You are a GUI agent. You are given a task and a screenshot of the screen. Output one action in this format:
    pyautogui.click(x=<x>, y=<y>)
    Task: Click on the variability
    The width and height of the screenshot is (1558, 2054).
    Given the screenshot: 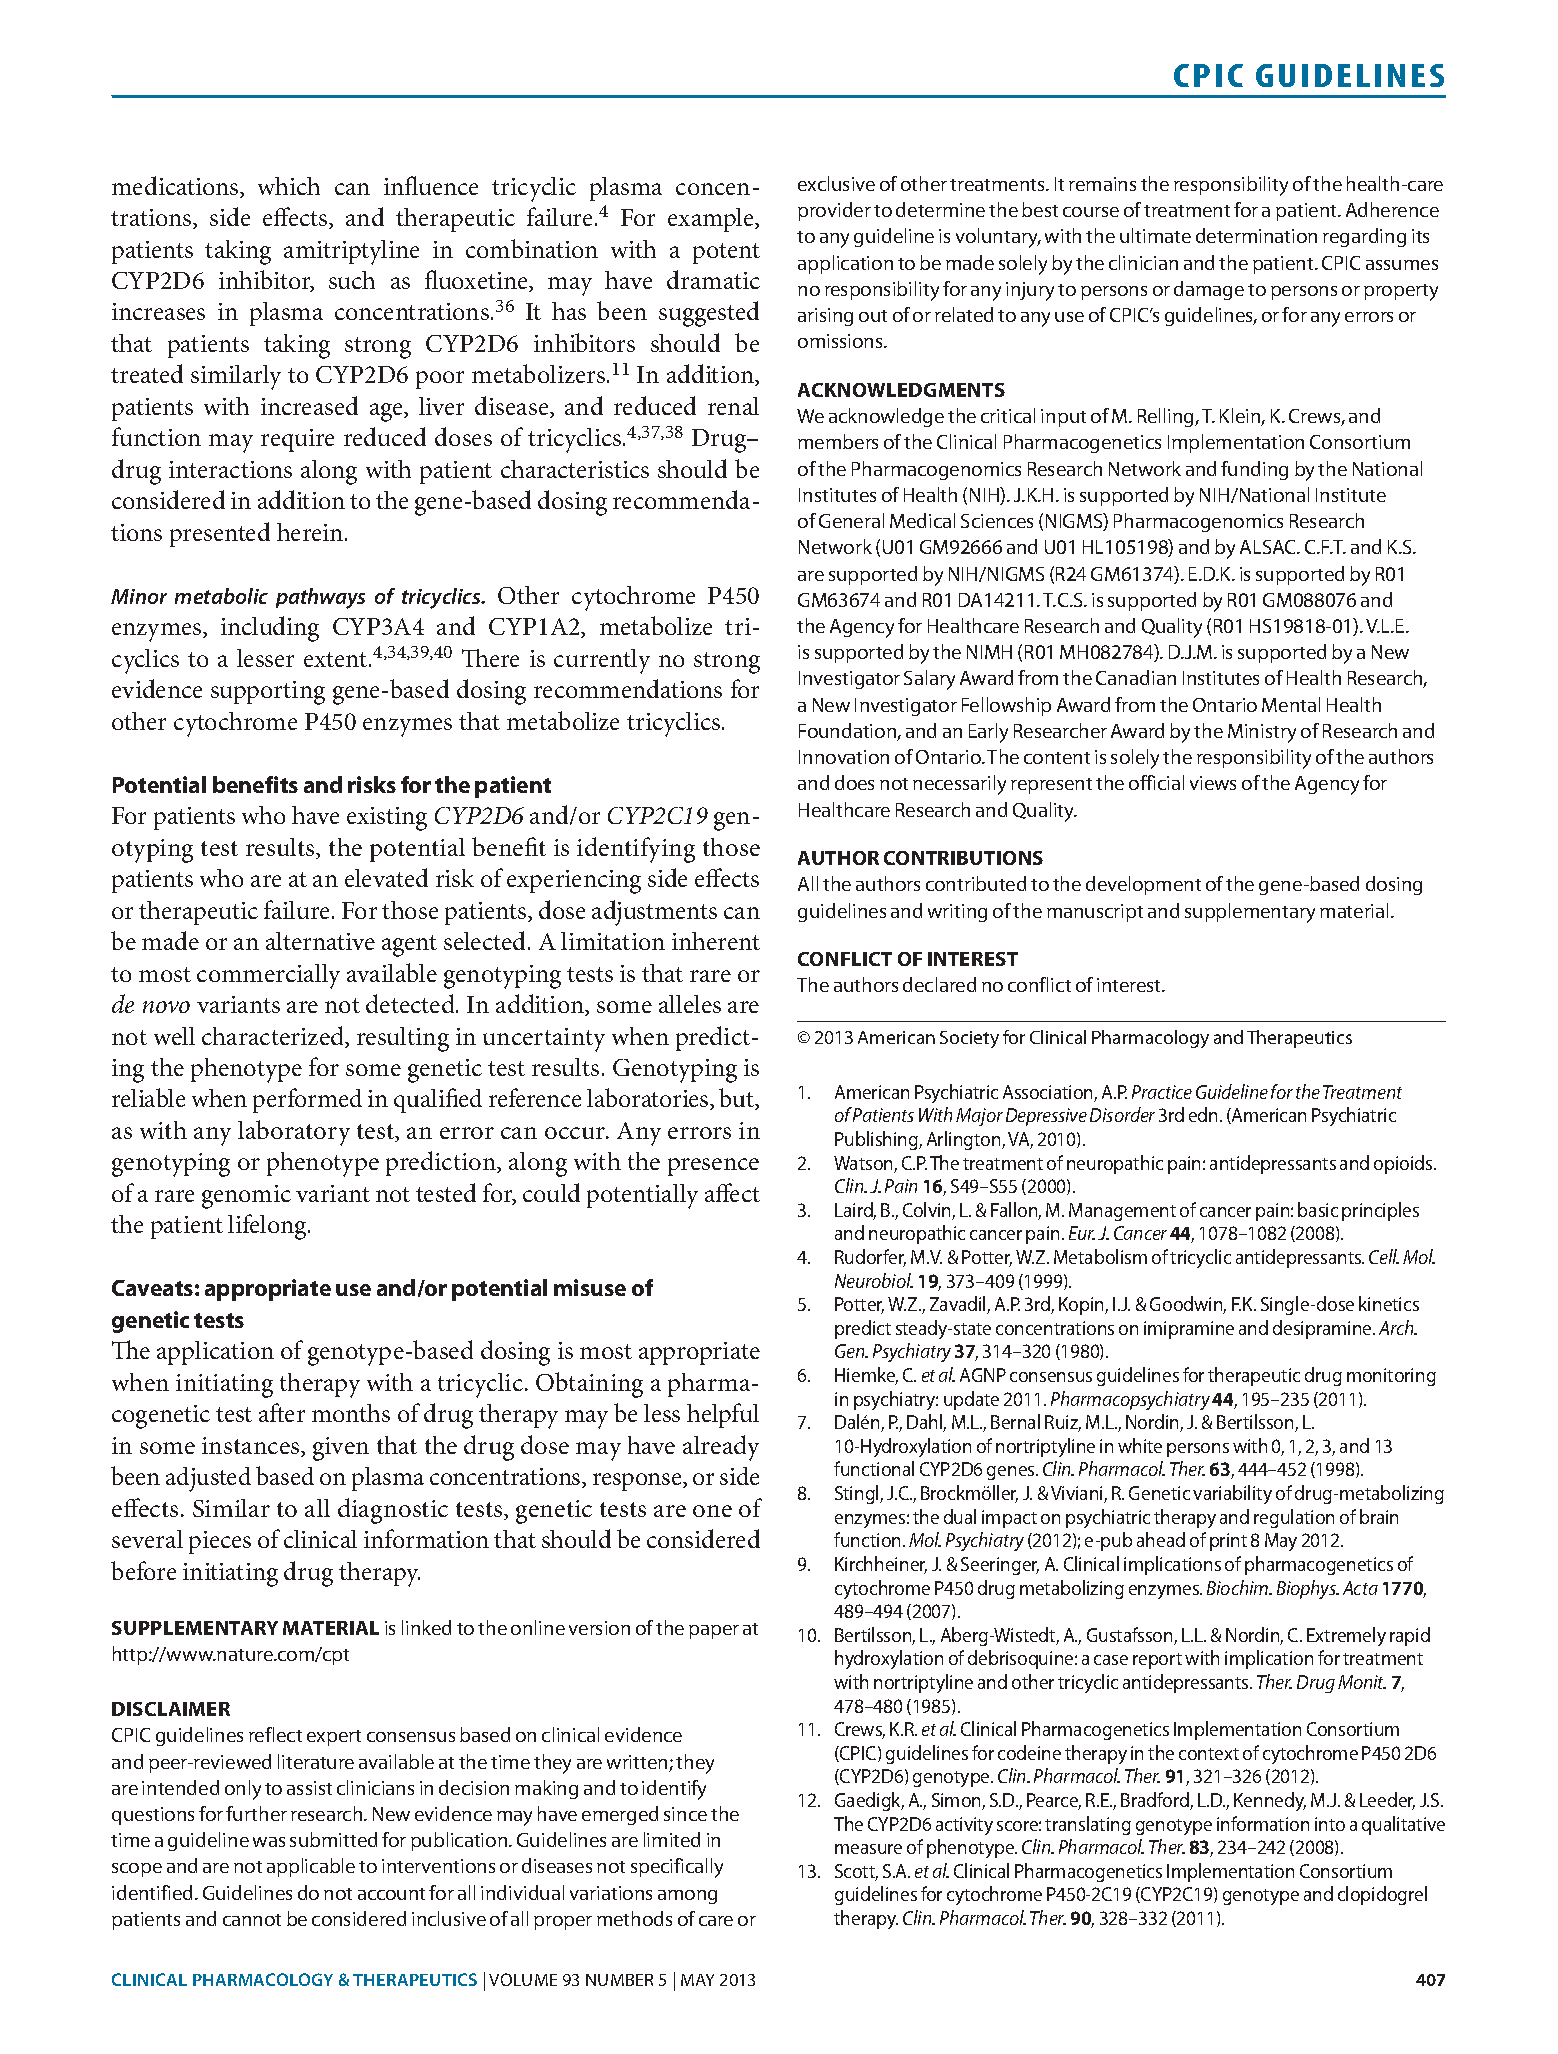 What is the action you would take?
    pyautogui.click(x=1232, y=1494)
